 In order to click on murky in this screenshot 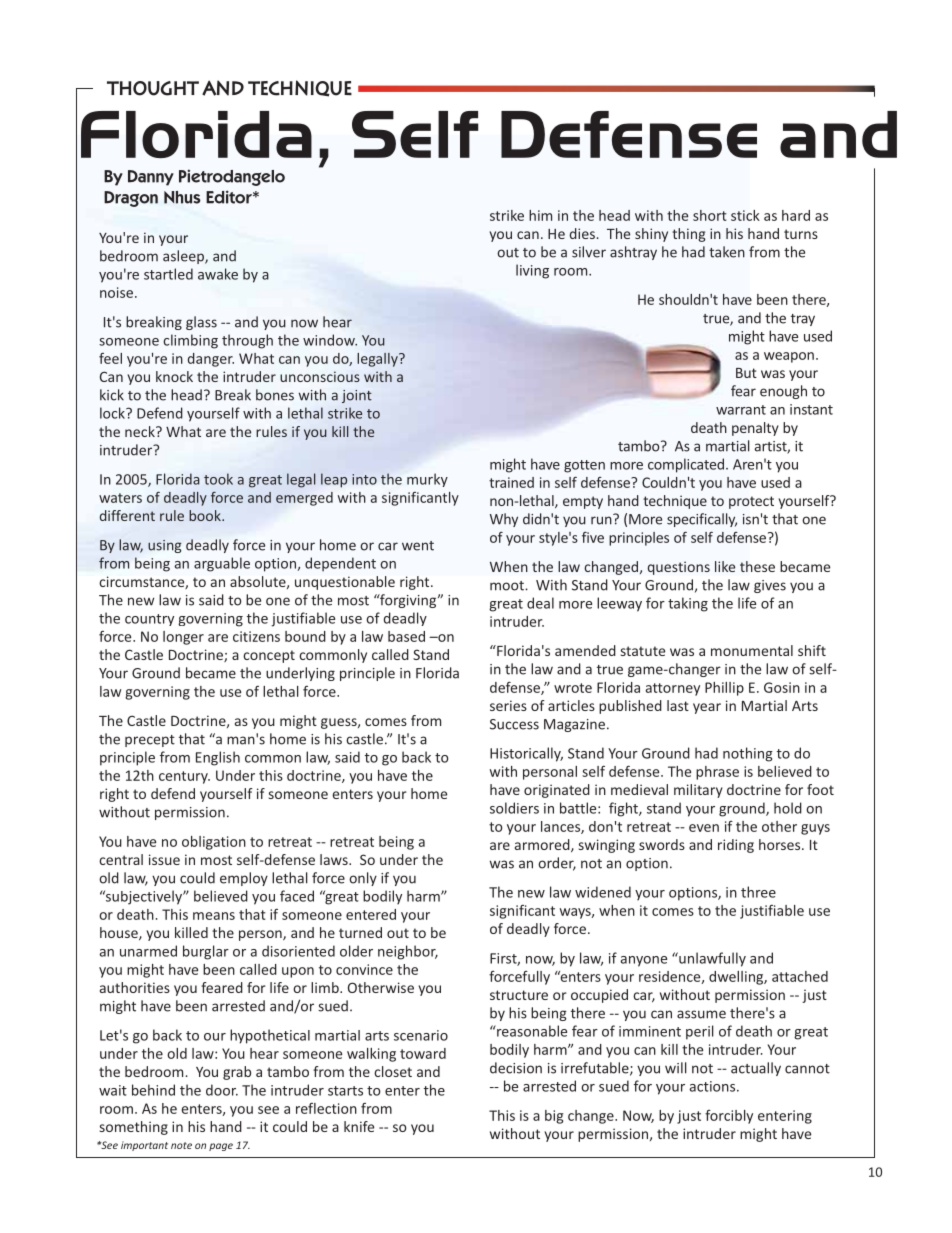, I will do `click(427, 480)`.
